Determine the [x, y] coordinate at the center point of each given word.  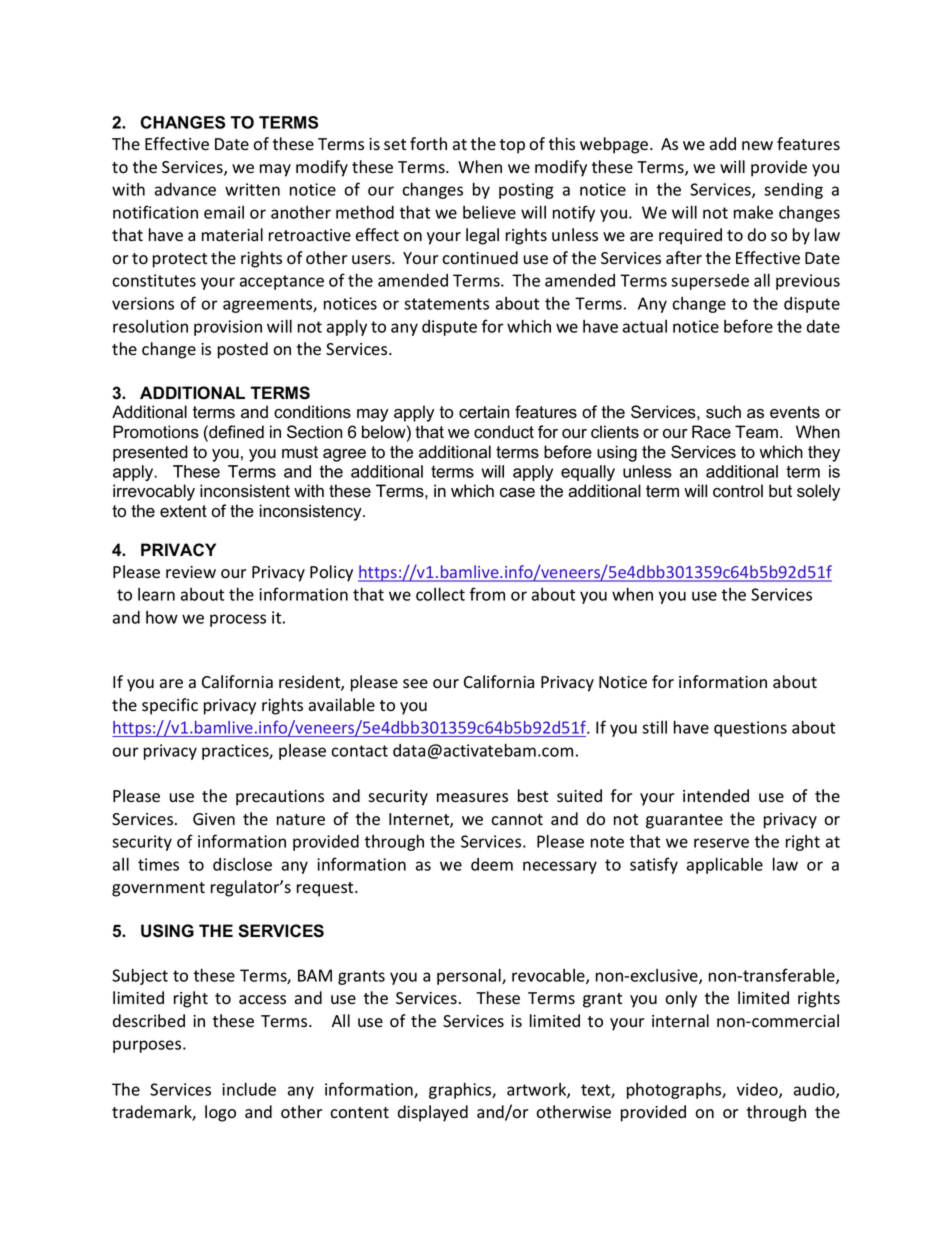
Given [214, 819]
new [757, 145]
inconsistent [245, 491]
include [249, 1089]
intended [716, 796]
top [512, 146]
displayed [433, 1113]
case [517, 493]
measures [472, 798]
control [738, 491]
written [252, 189]
